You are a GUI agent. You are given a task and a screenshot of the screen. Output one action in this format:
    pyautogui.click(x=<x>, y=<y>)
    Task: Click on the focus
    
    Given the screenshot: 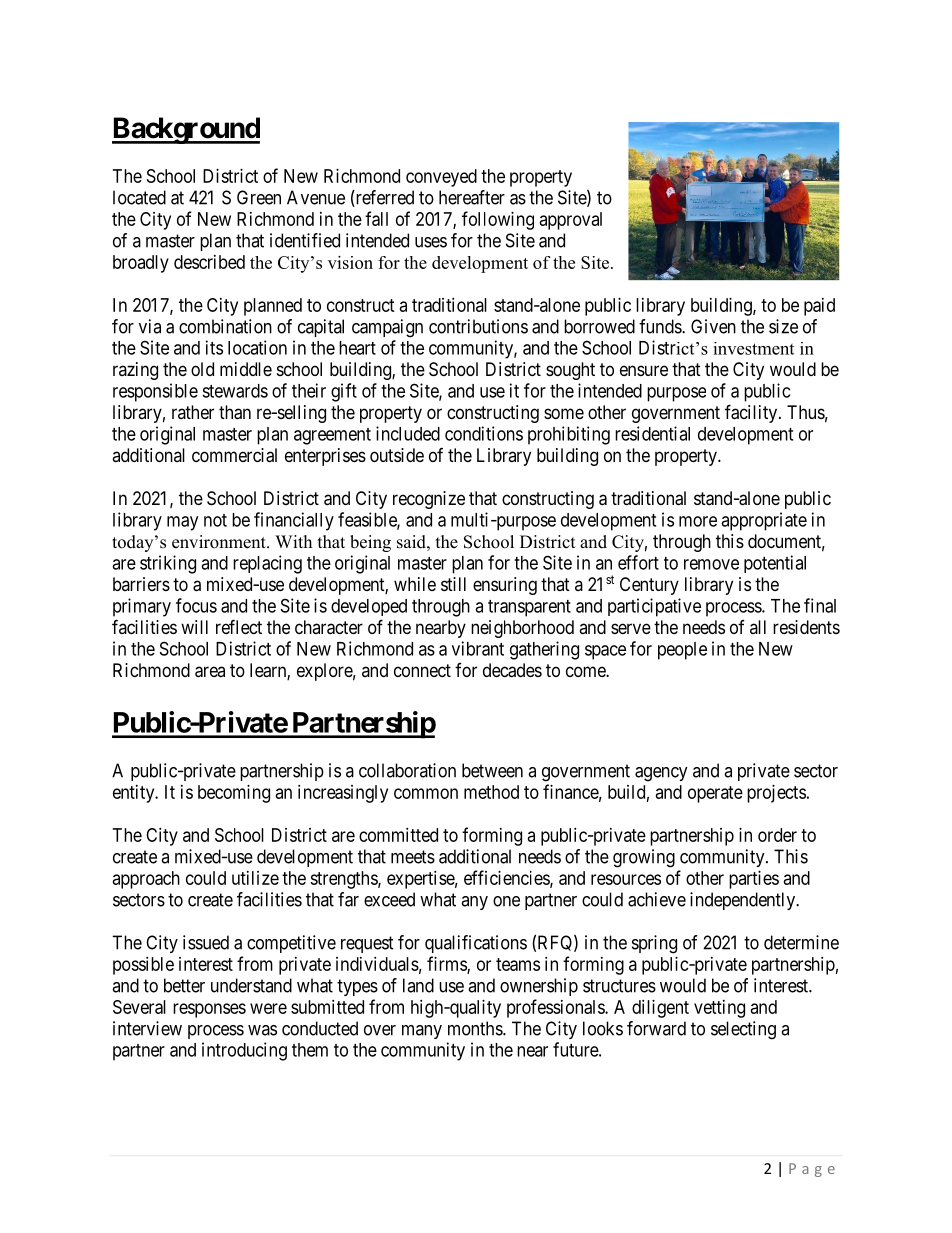 What is the action you would take?
    pyautogui.click(x=196, y=605)
